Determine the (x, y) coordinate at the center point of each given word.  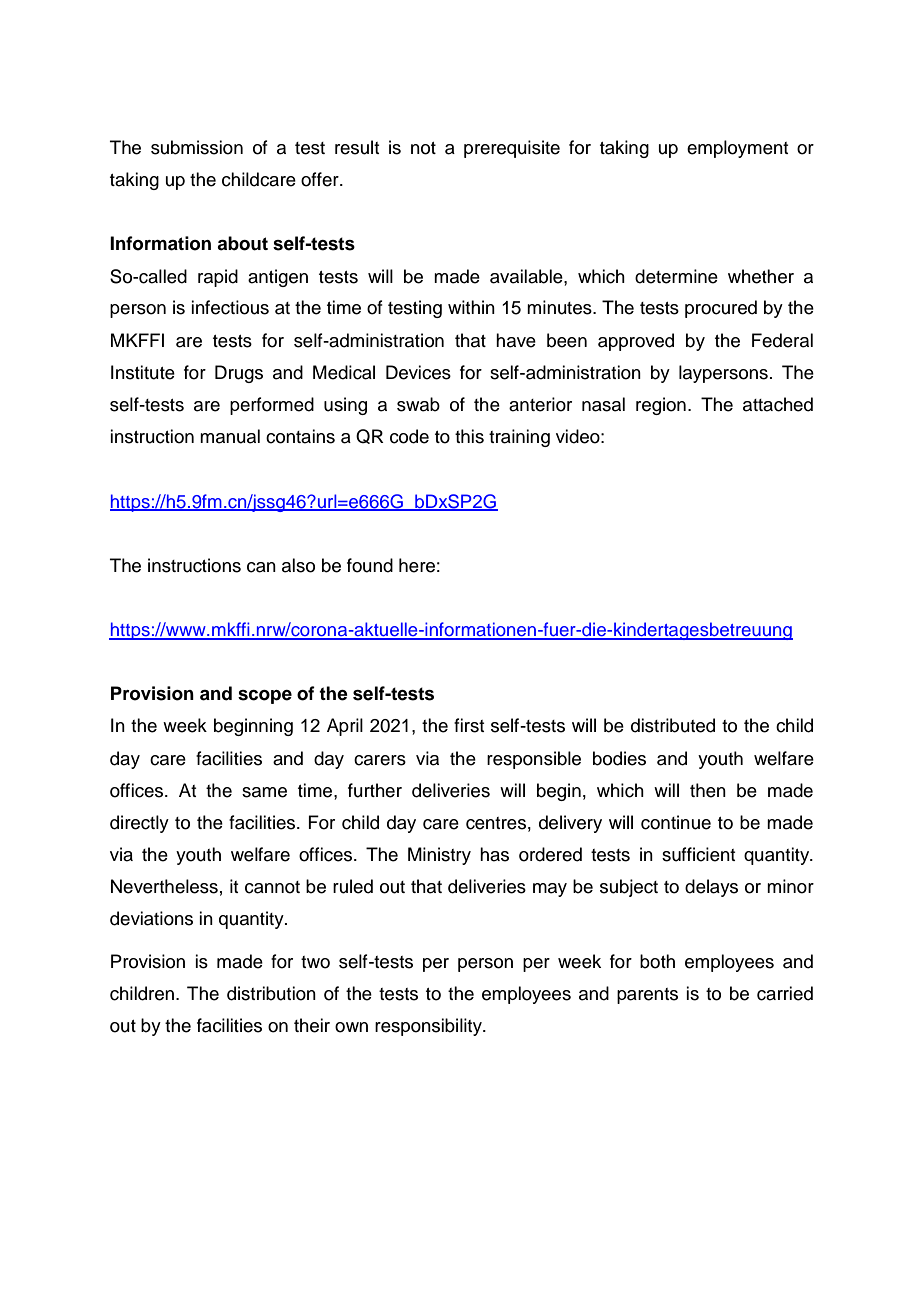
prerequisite (512, 149)
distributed (673, 725)
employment (737, 149)
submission (197, 147)
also (298, 565)
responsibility (429, 1027)
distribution (271, 993)
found (370, 565)
